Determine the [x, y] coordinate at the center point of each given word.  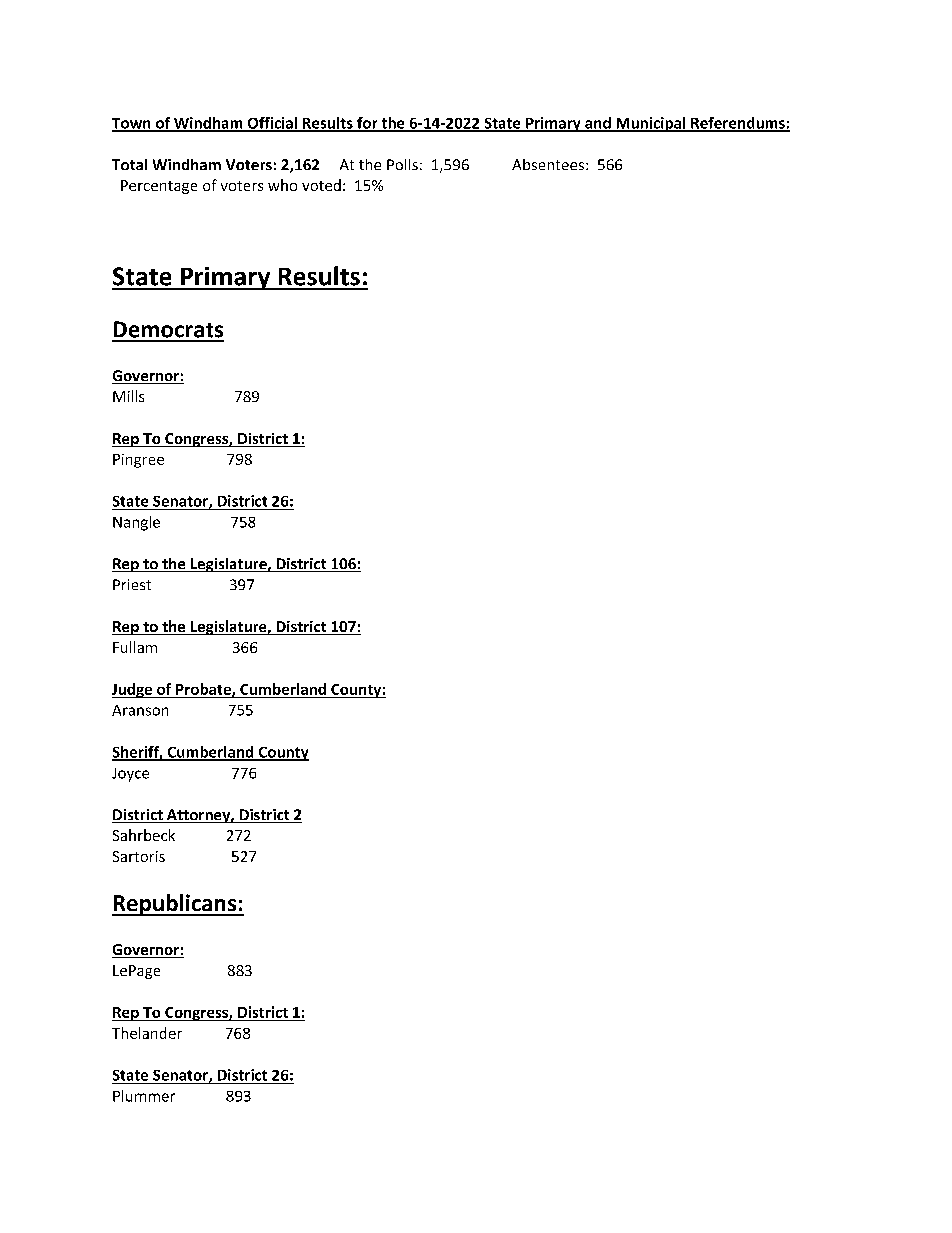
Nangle [136, 523]
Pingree [138, 461]
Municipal [651, 124]
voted [321, 185]
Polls [402, 164]
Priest [132, 584]
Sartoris [139, 856]
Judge [133, 690]
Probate [204, 690]
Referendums [738, 124]
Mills [128, 396]
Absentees [548, 164]
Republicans [175, 905]
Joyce [130, 775]
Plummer [144, 1096]
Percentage [159, 187]
